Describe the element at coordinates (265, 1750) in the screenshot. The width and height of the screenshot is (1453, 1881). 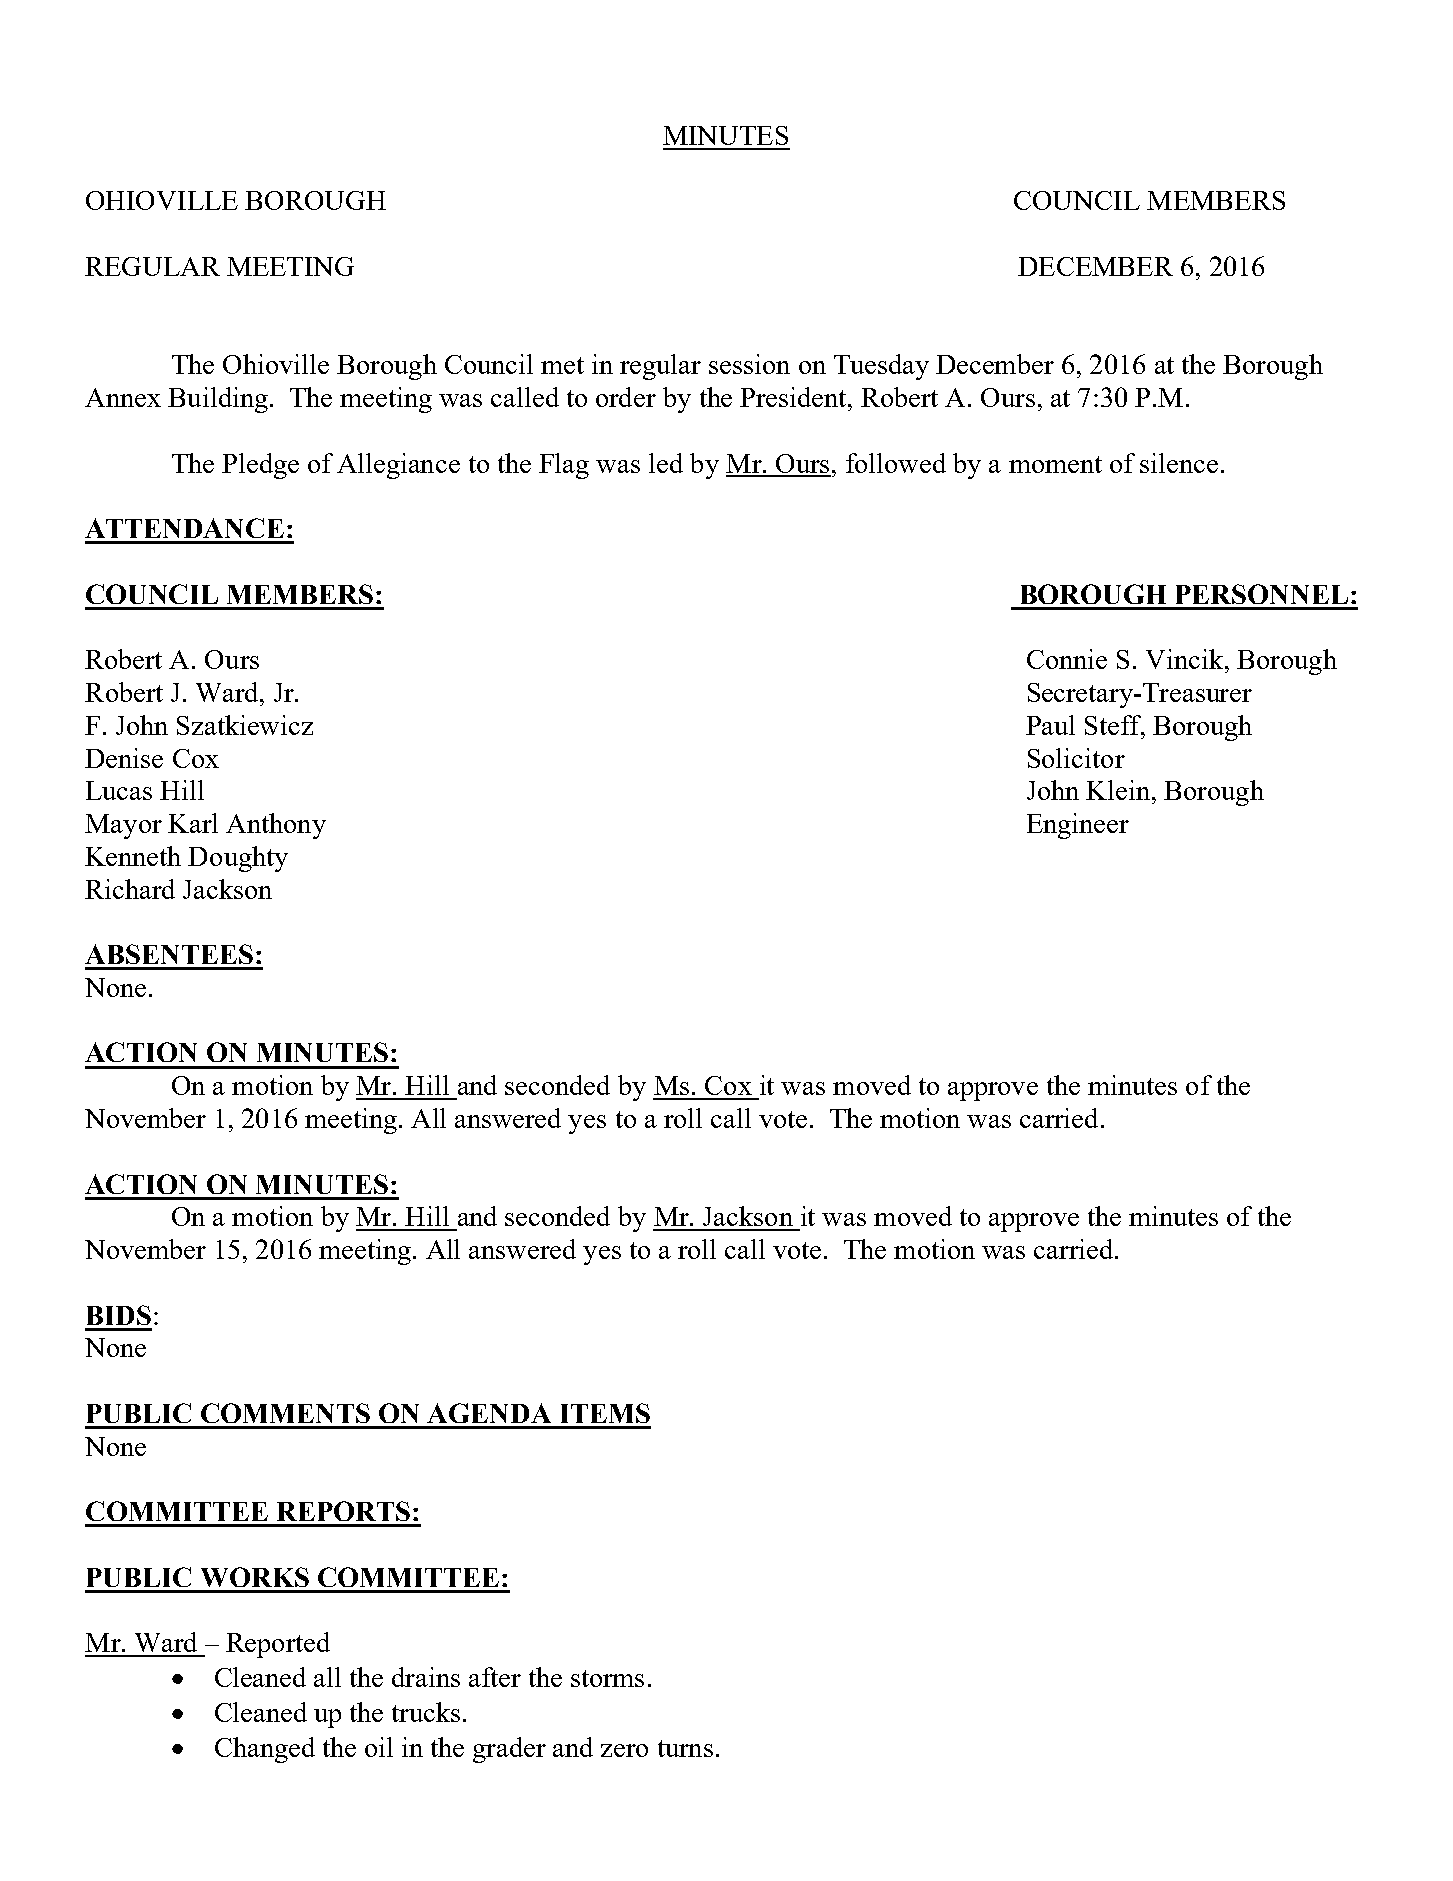
I see `Changed` at that location.
